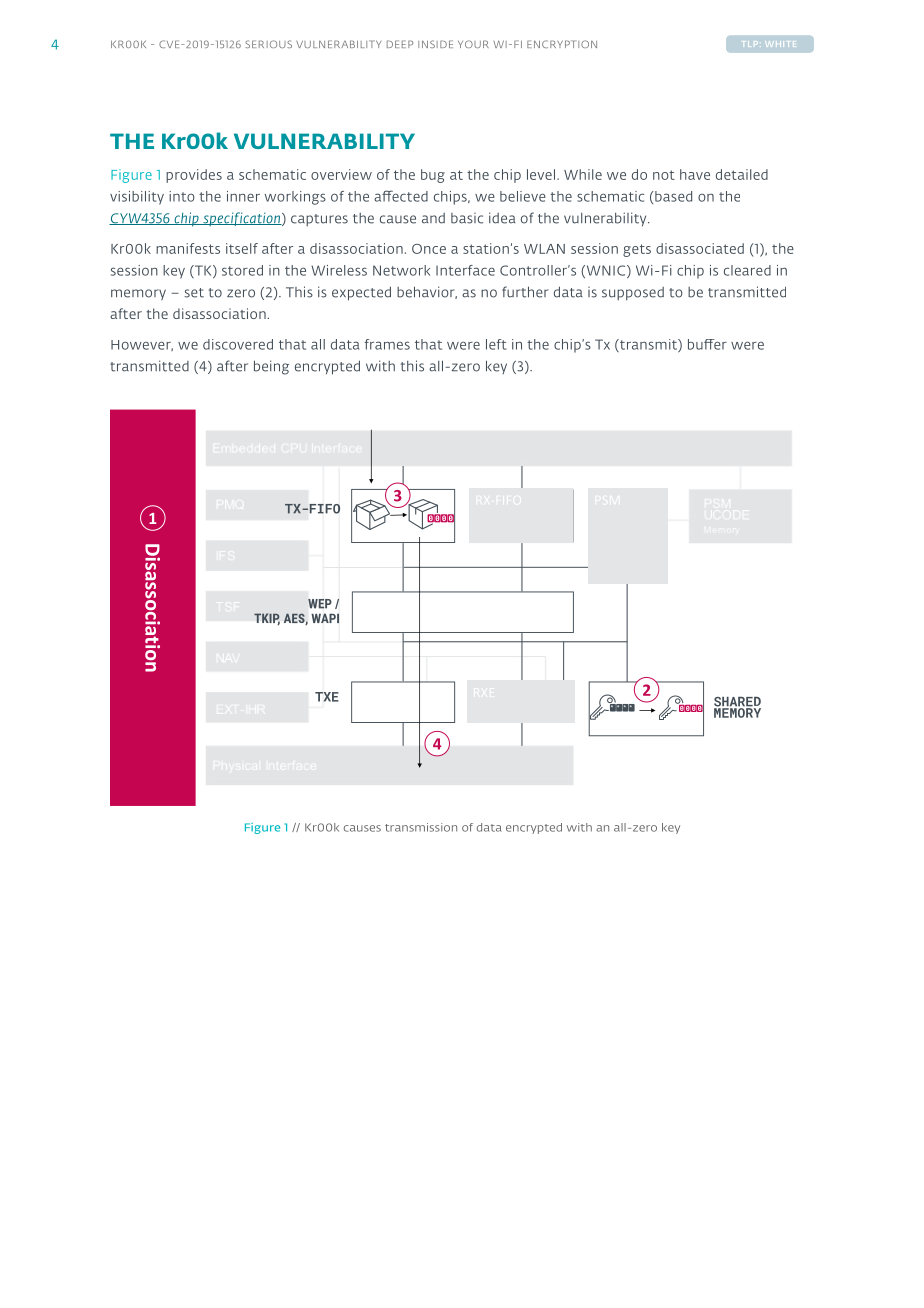  What do you see at coordinates (387, 344) in the screenshot?
I see `frames` at bounding box center [387, 344].
